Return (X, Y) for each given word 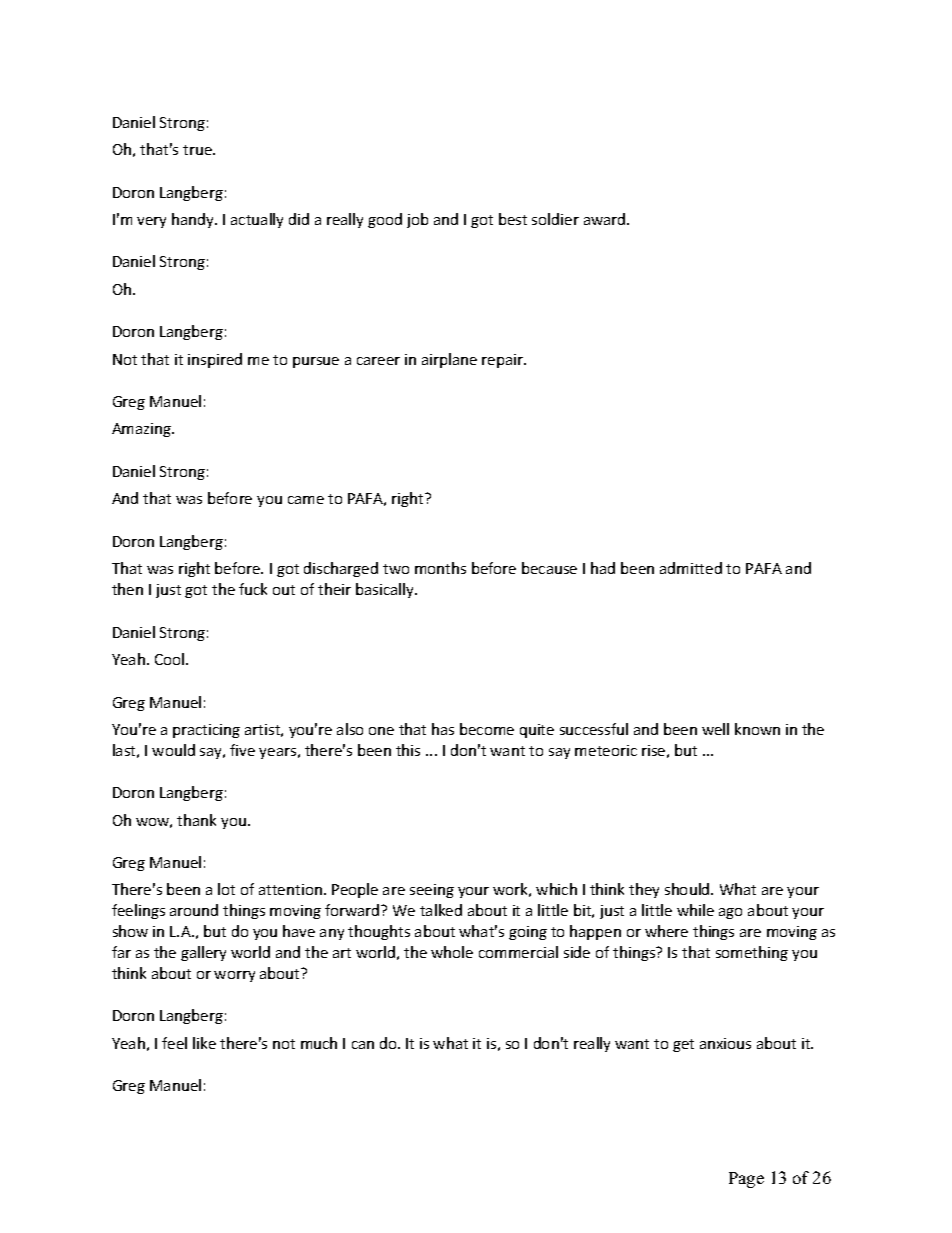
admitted (691, 568)
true (198, 150)
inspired (215, 360)
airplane (449, 360)
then (127, 589)
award (606, 219)
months (440, 568)
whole (452, 952)
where (666, 931)
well (715, 729)
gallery (203, 953)
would (173, 750)
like (204, 1043)
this (408, 750)
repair (504, 361)
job (417, 220)
